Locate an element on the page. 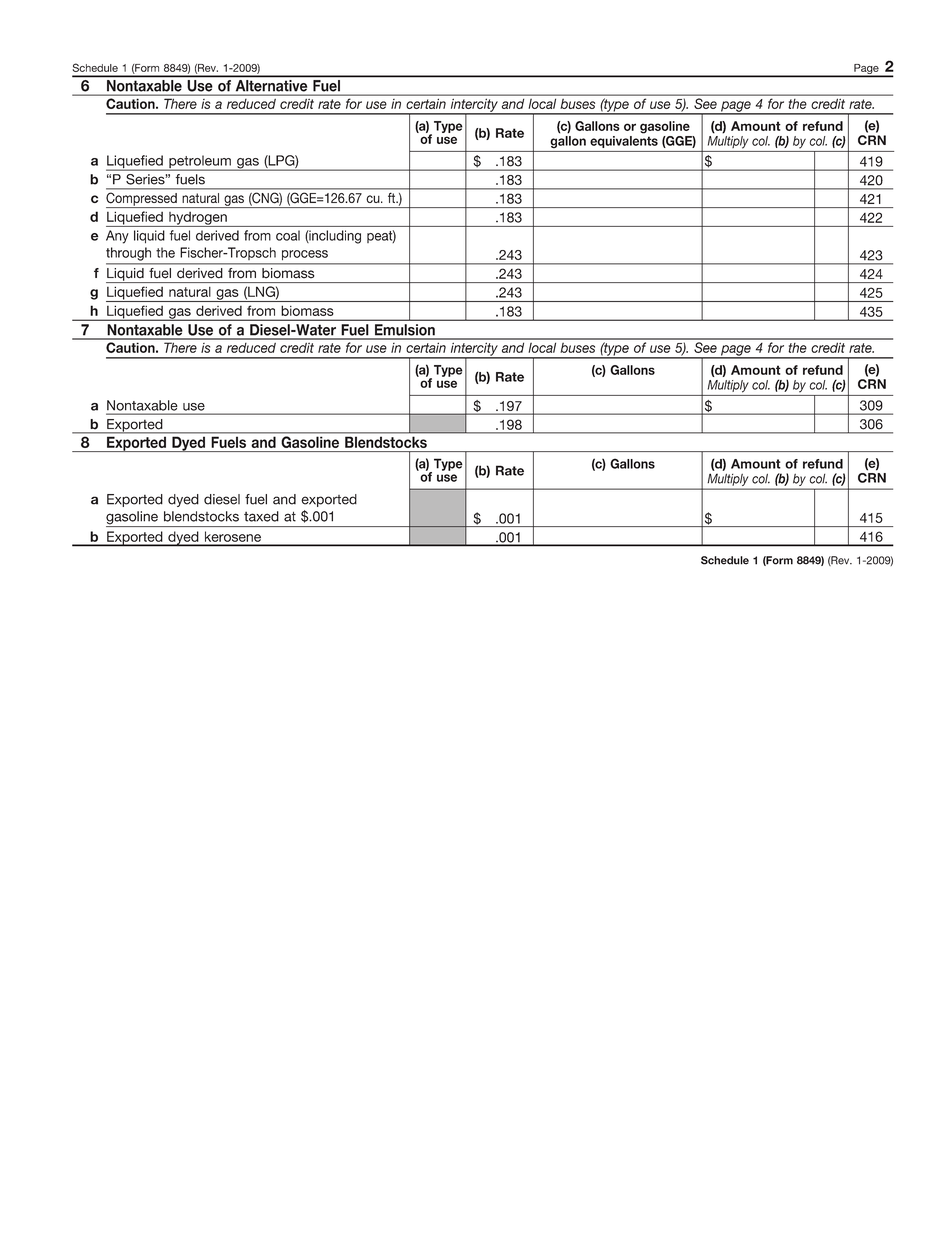 The width and height of the page is (952, 1233). Compressed is located at coordinates (142, 200).
